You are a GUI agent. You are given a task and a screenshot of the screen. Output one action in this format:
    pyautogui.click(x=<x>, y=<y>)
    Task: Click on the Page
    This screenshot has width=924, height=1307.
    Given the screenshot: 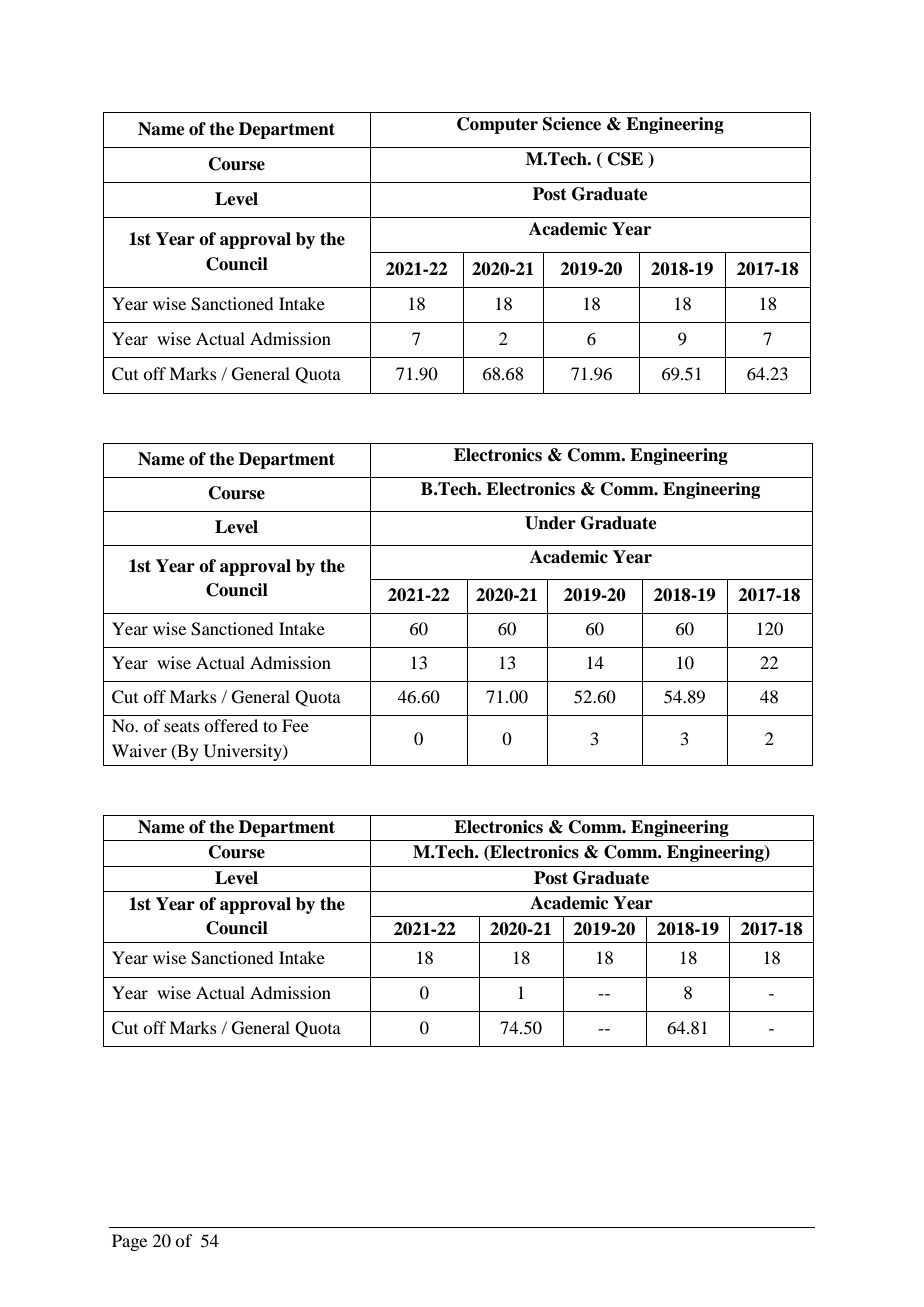 What is the action you would take?
    pyautogui.click(x=129, y=1242)
